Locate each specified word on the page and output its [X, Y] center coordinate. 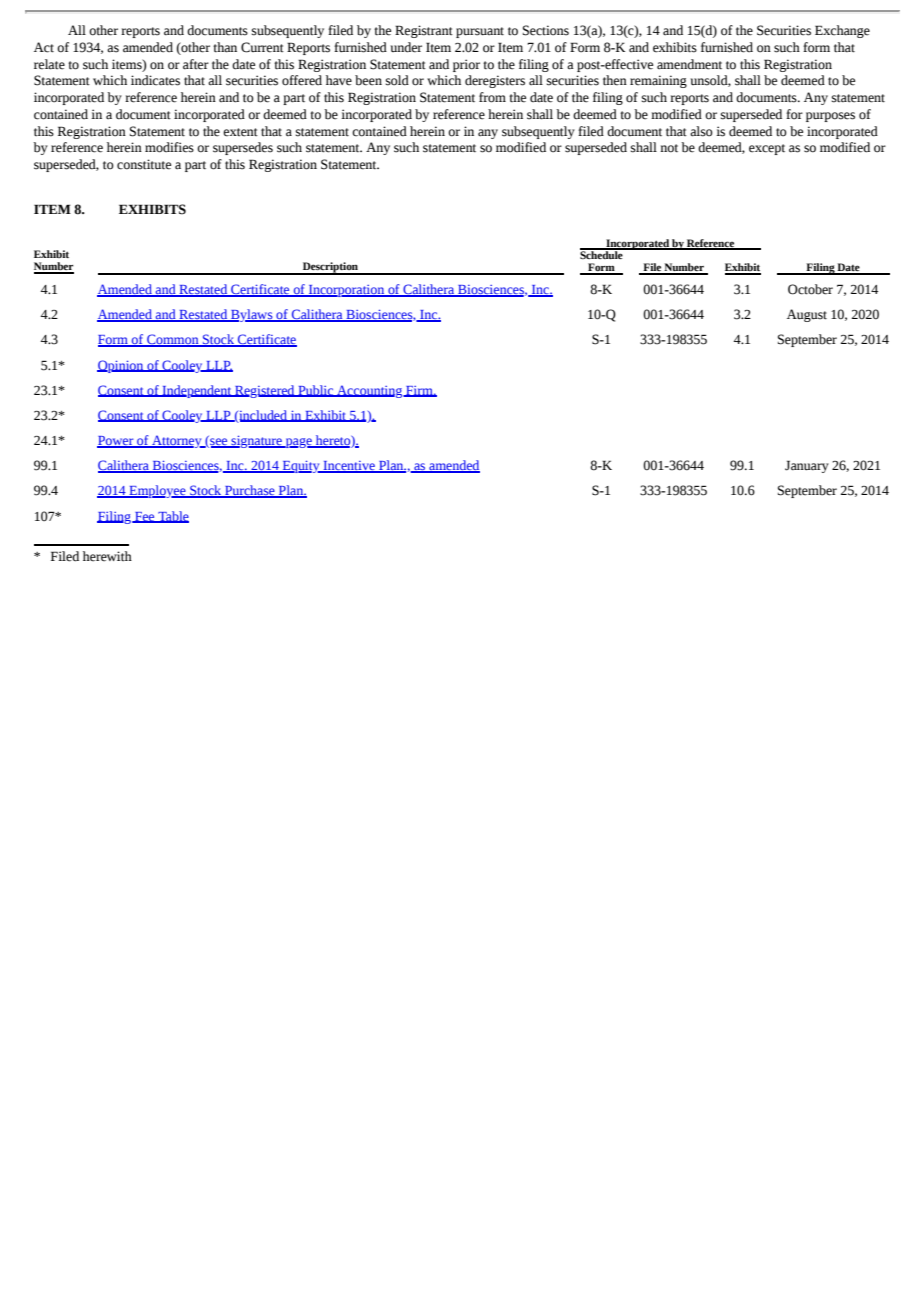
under [406, 47]
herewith [107, 556]
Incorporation [347, 291]
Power [116, 442]
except [767, 149]
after [196, 64]
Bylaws [252, 315]
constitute [144, 164]
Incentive [349, 467]
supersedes [243, 148]
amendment [689, 64]
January [807, 466]
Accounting [370, 391]
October [810, 289]
